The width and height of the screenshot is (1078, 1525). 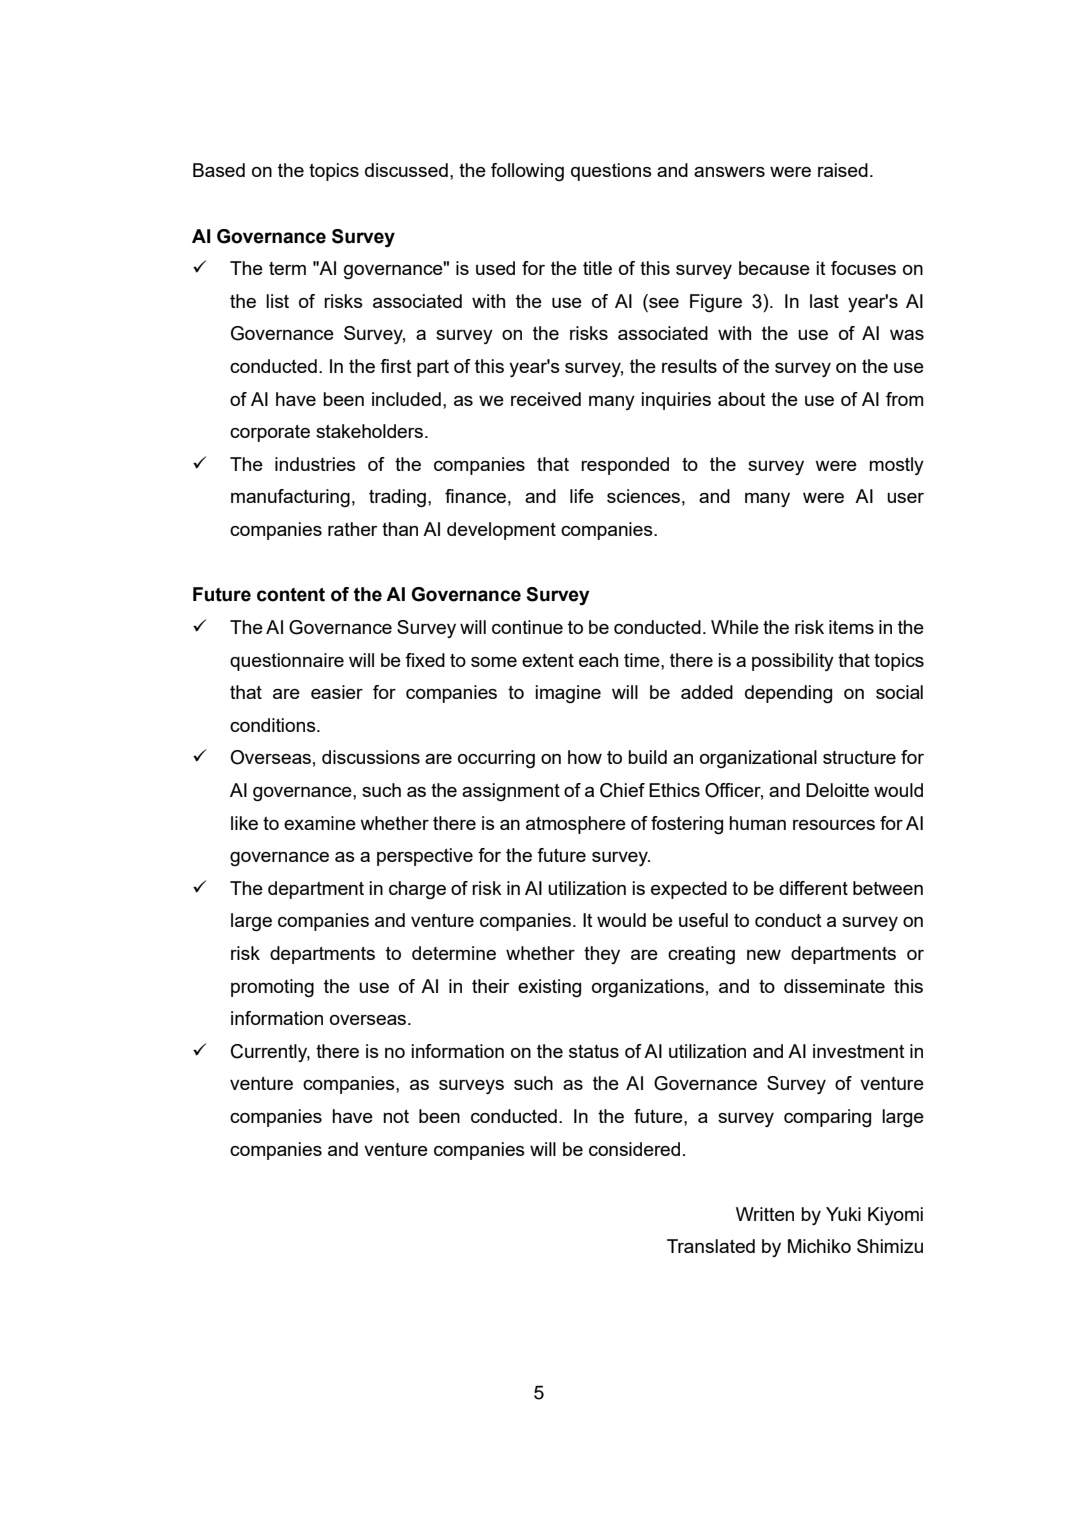 I want to click on Based, so click(x=219, y=170).
